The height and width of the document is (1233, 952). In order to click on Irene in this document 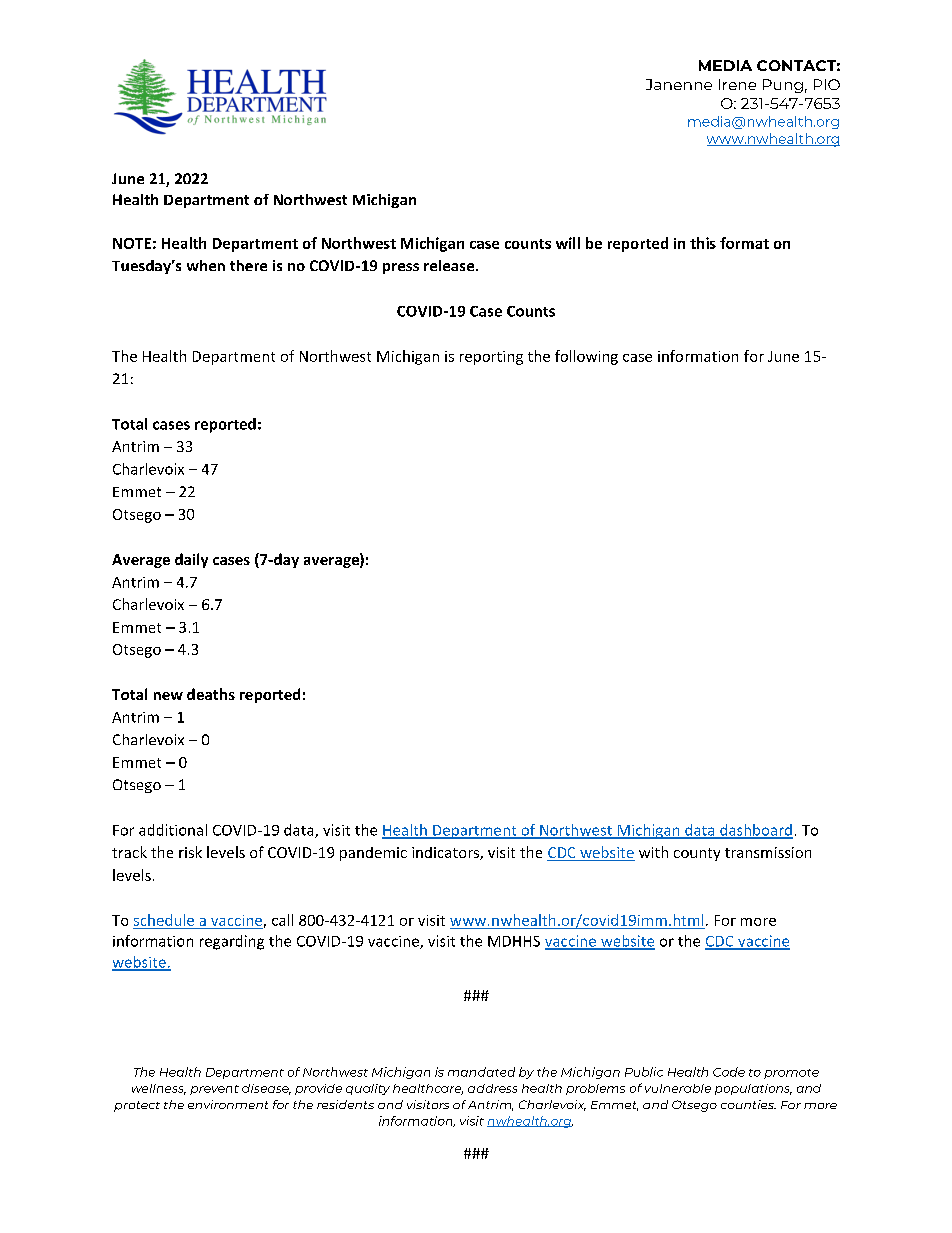, I will do `click(737, 84)`.
